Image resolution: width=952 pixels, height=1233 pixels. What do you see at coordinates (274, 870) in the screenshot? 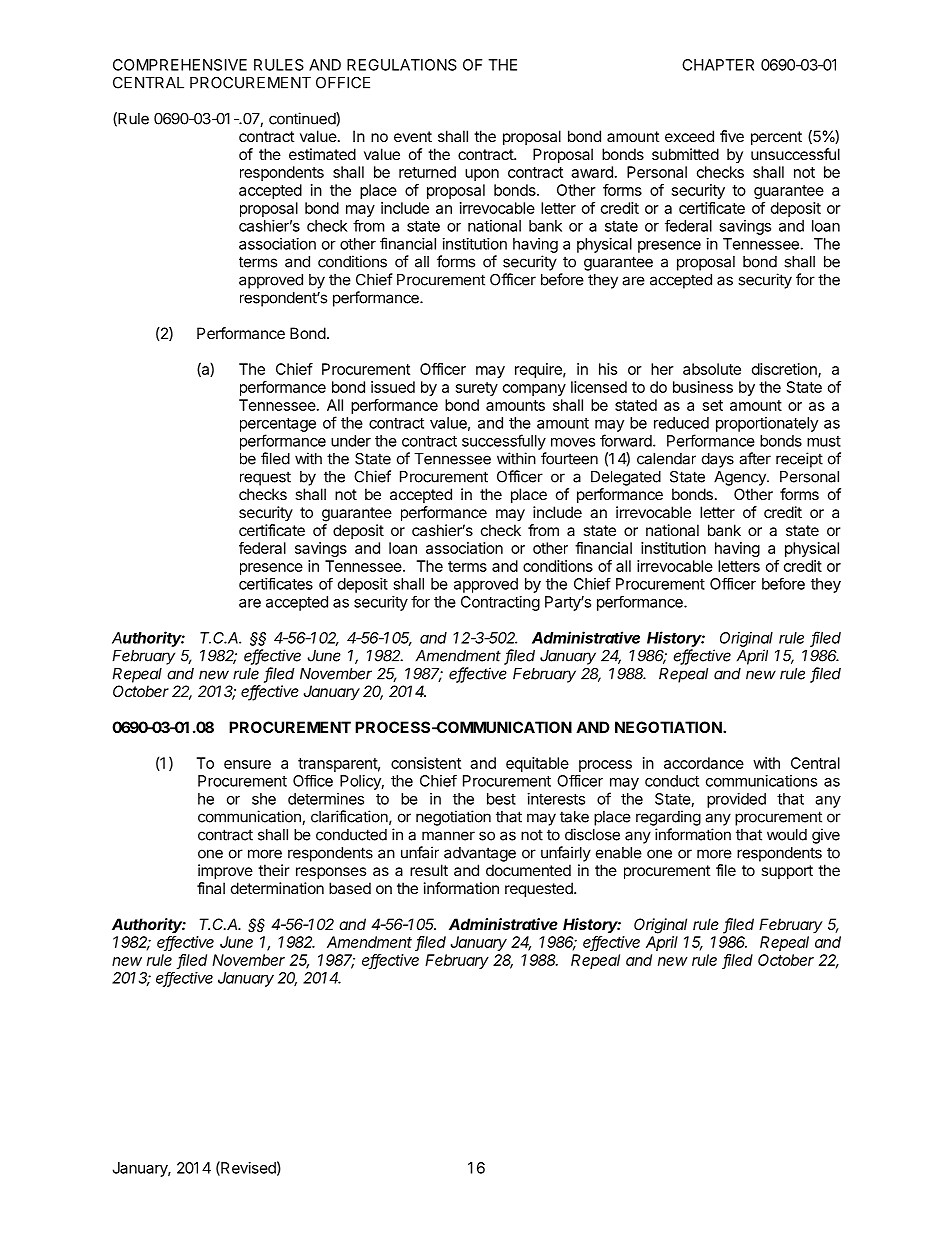
I see `their` at bounding box center [274, 870].
